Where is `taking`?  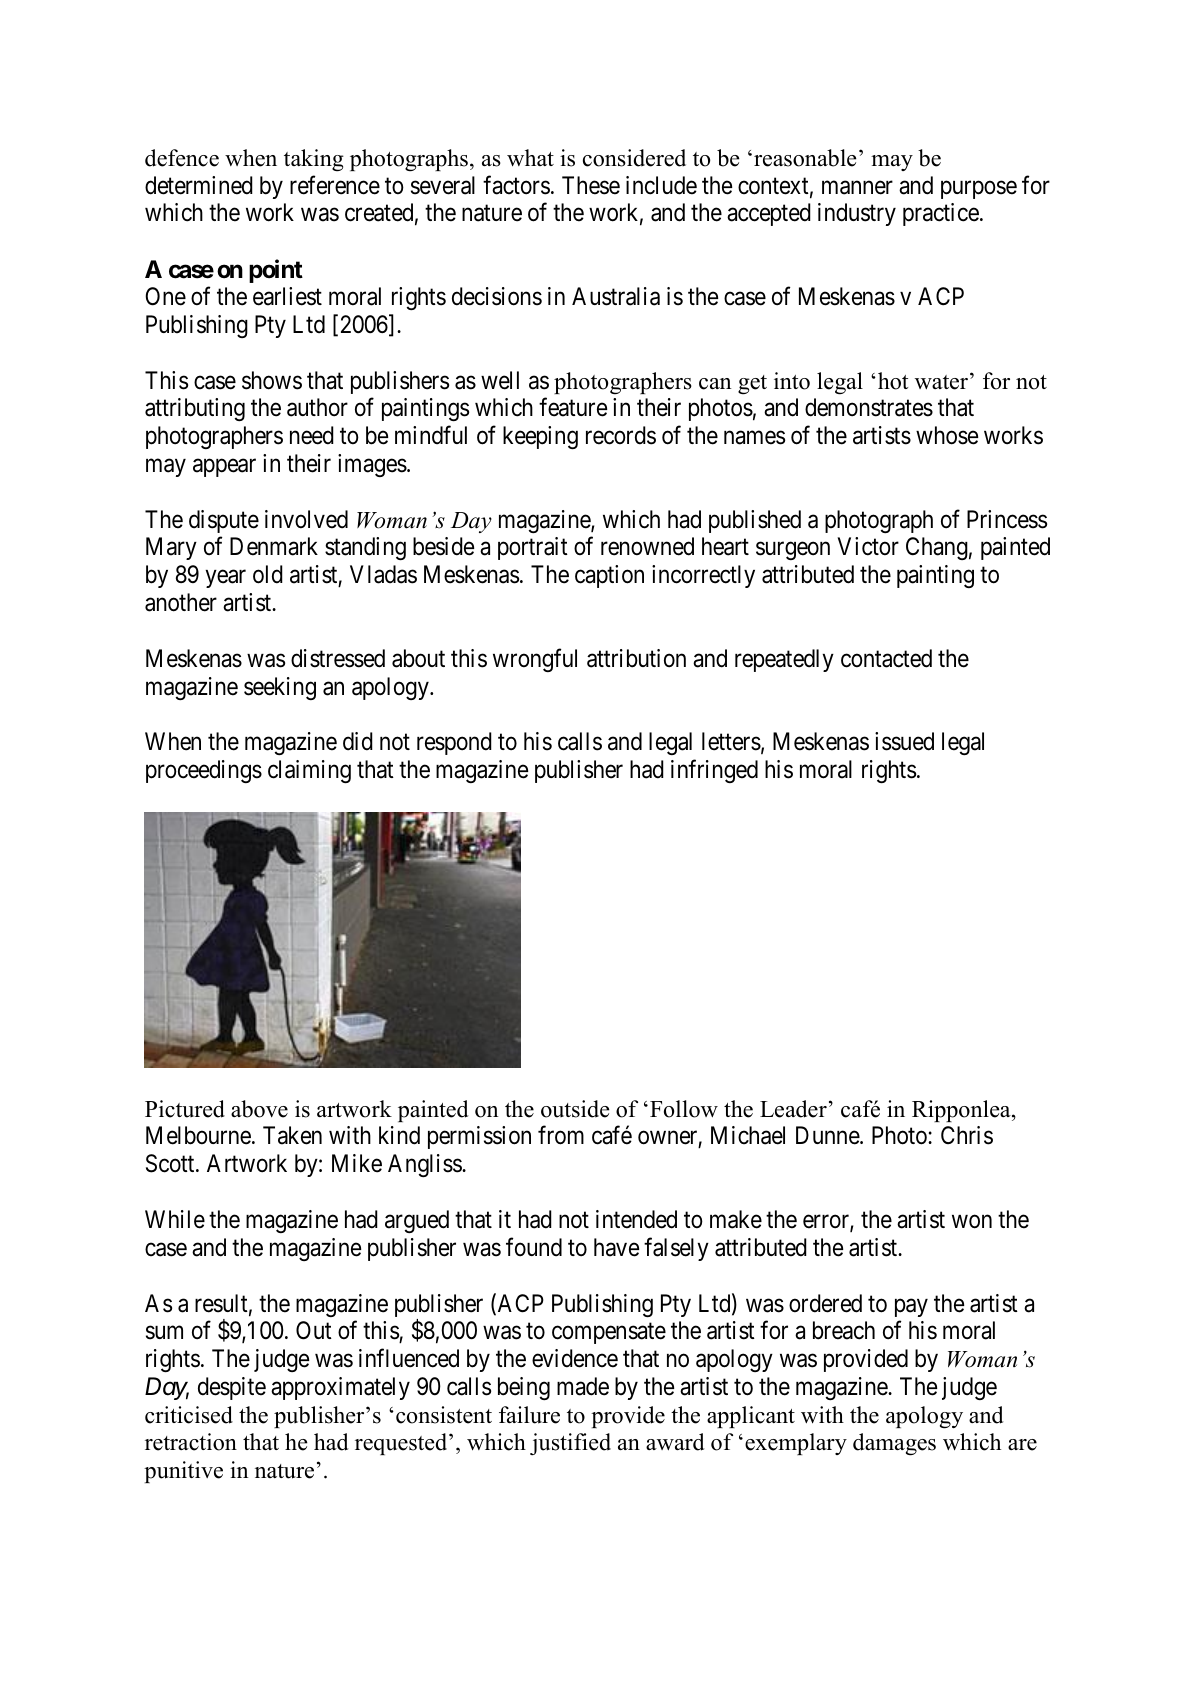
taking is located at coordinates (314, 160).
